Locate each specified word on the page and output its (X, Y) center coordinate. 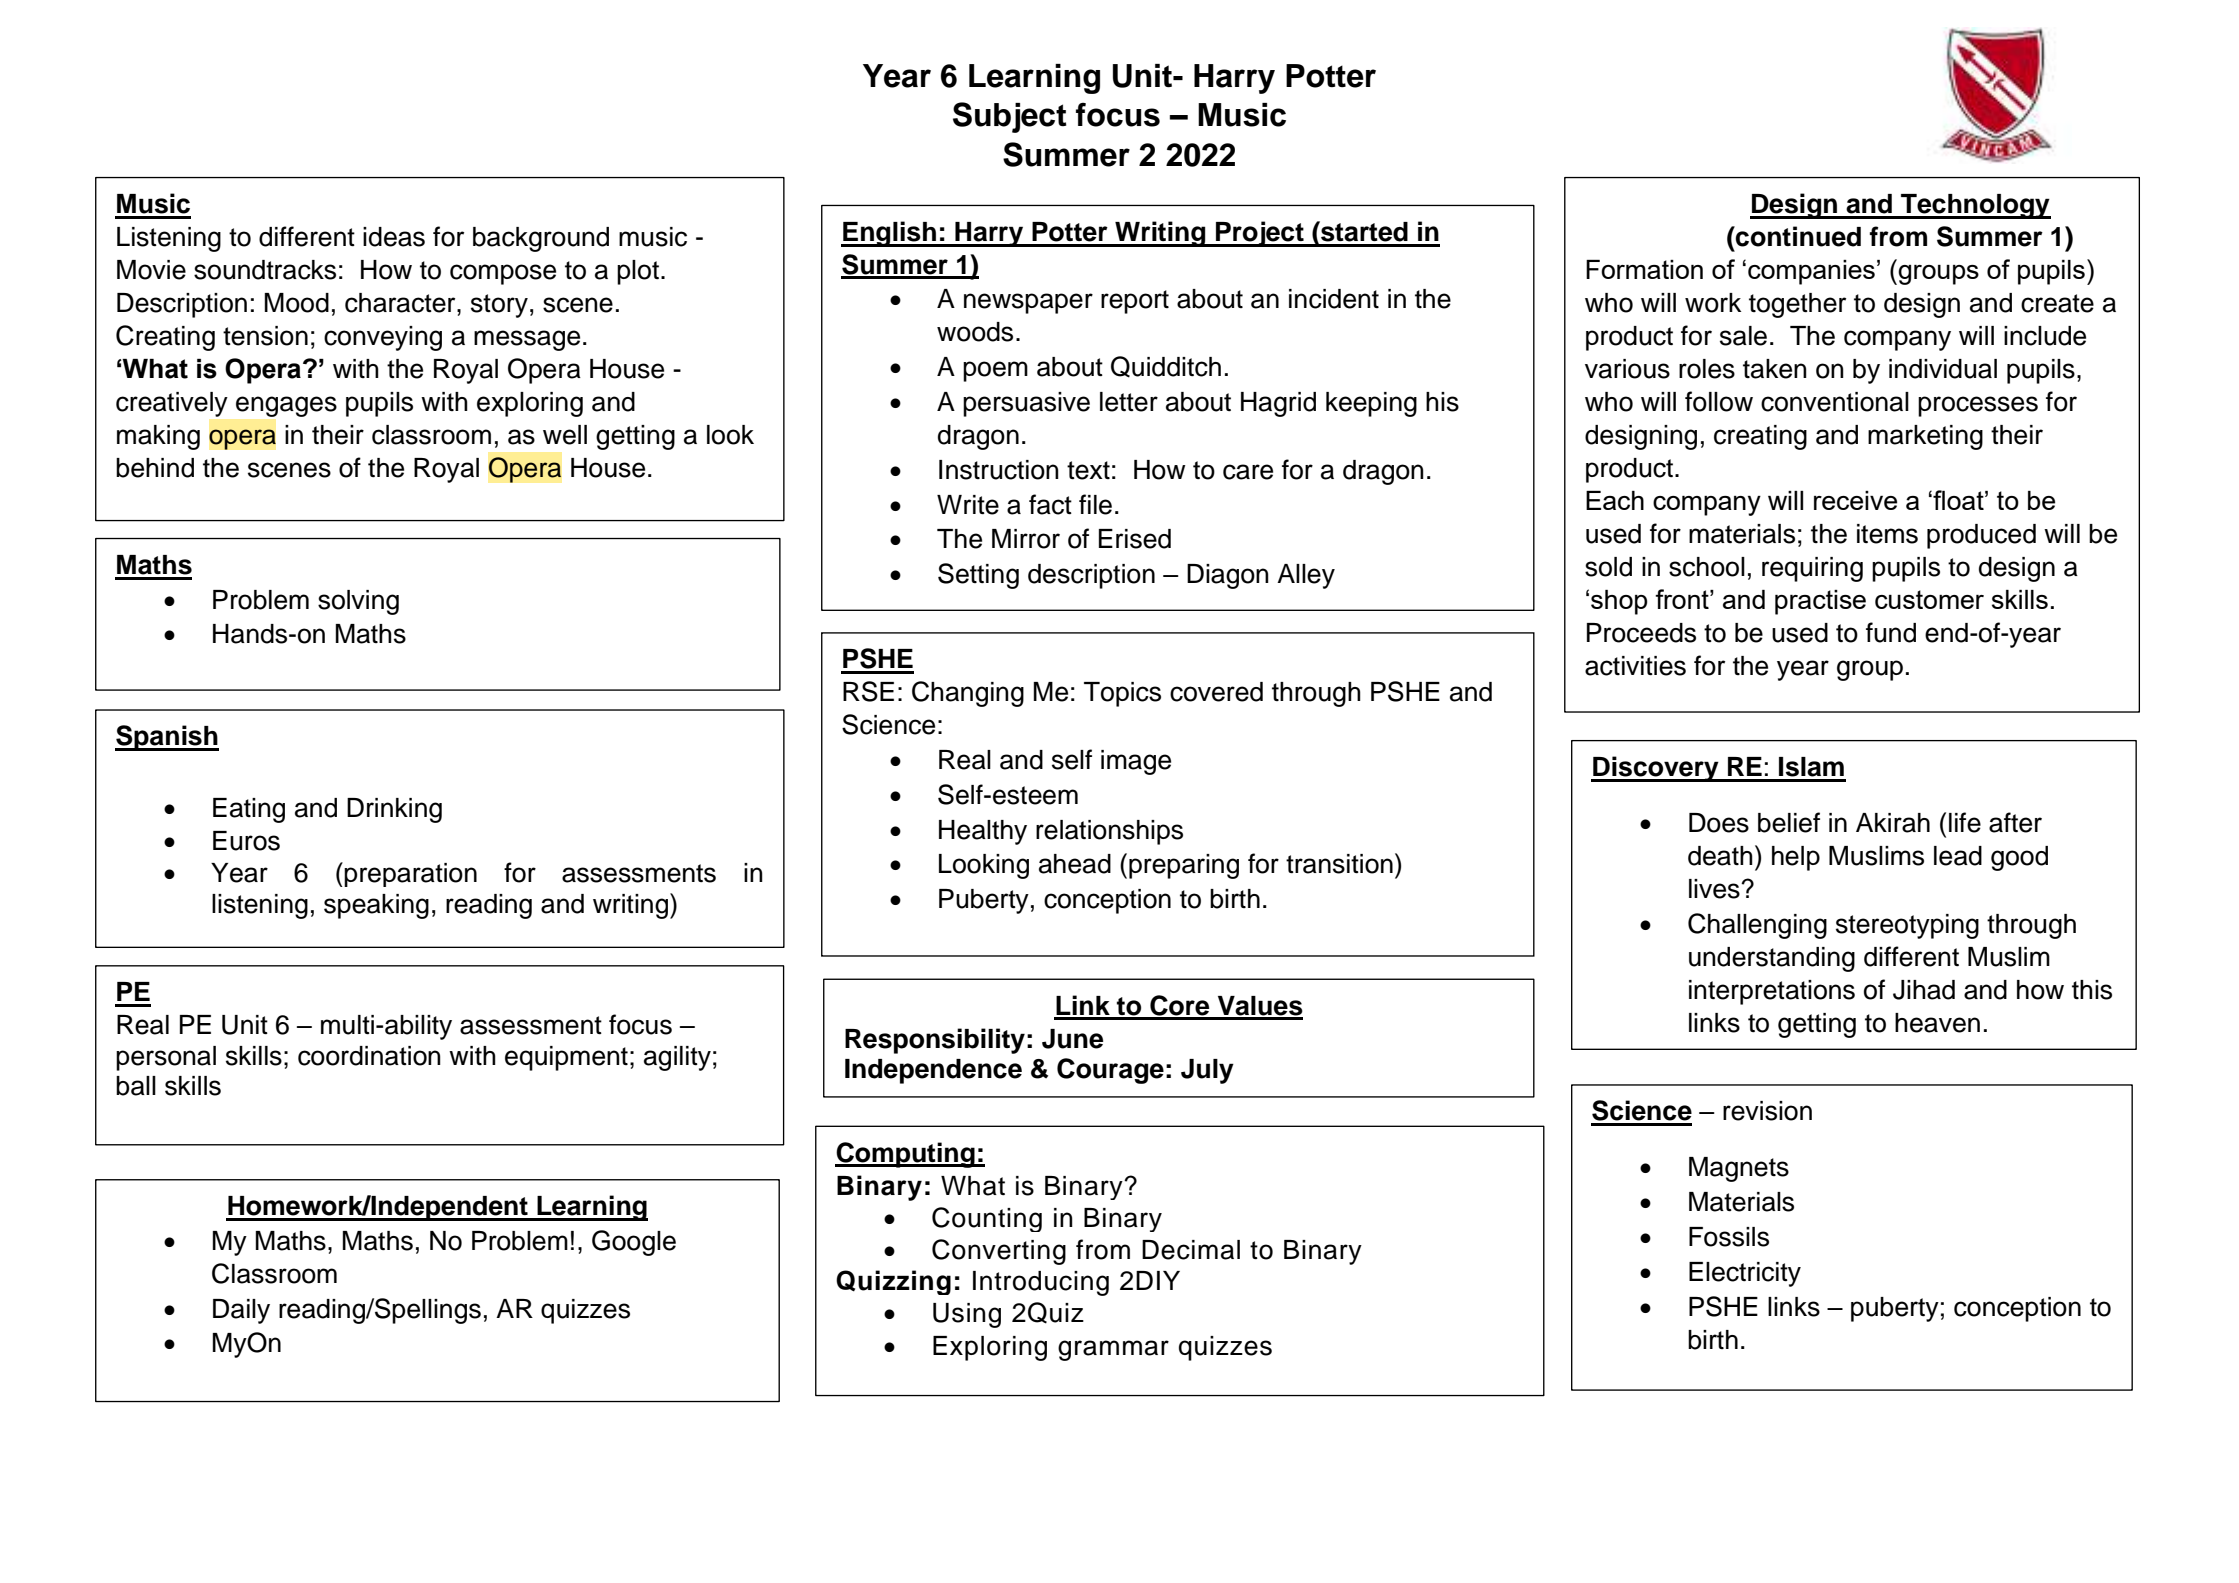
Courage (1110, 1071)
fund (1891, 632)
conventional (1835, 402)
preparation (410, 875)
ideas (394, 237)
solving (358, 602)
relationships (1109, 832)
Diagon (1228, 576)
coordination (369, 1056)
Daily (241, 1311)
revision (1767, 1111)
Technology (1975, 206)
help (1796, 858)
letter (1129, 402)
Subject (1010, 117)
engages (286, 406)
